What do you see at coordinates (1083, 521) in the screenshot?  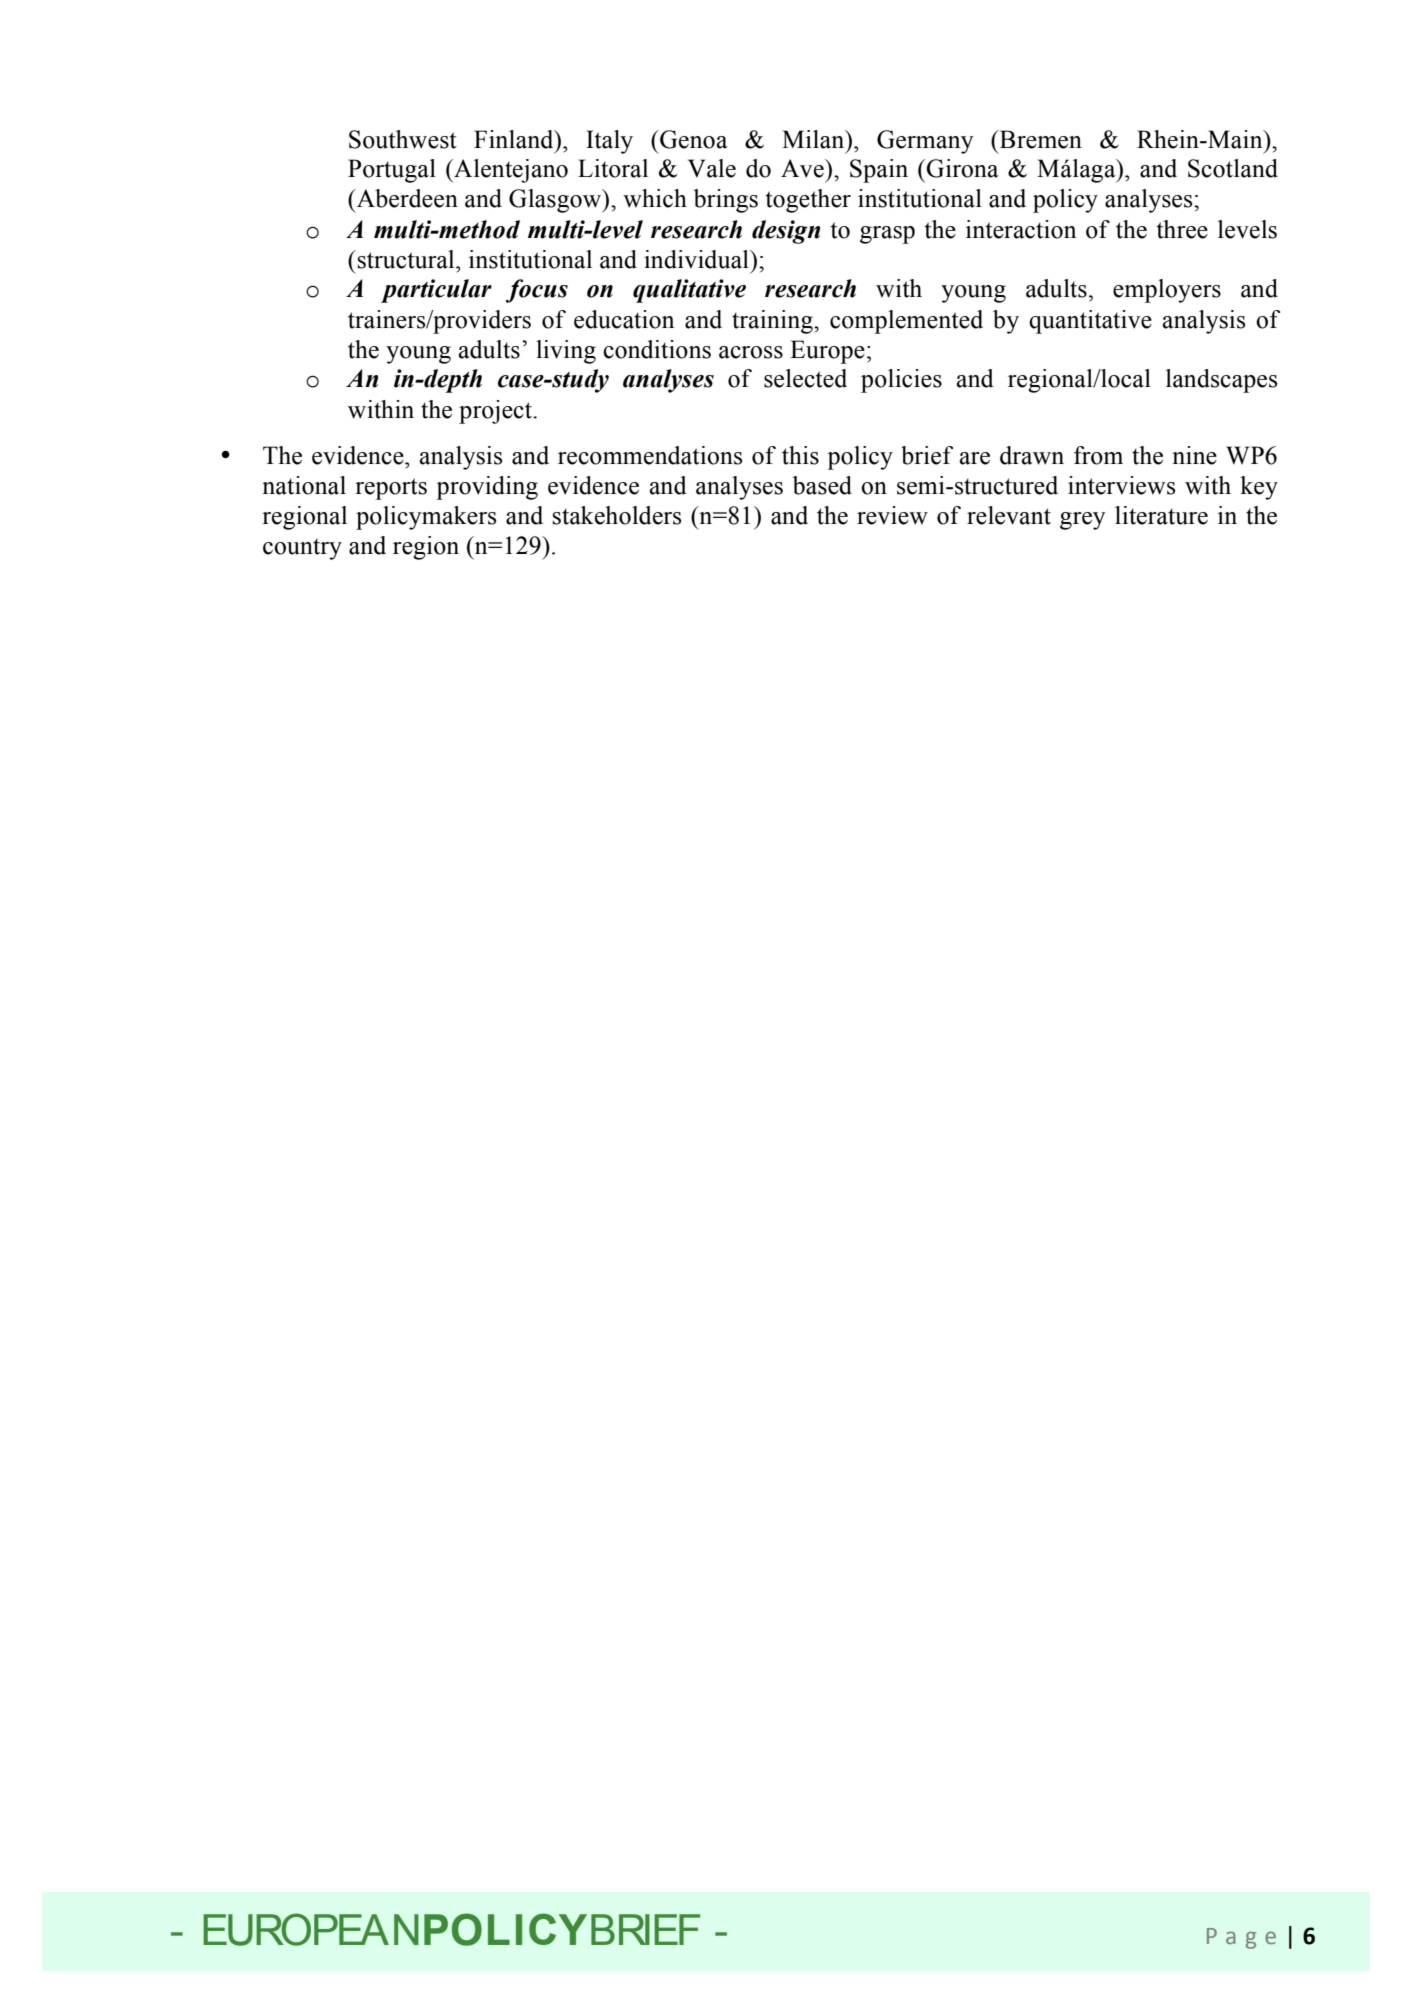 I see `grey` at bounding box center [1083, 521].
